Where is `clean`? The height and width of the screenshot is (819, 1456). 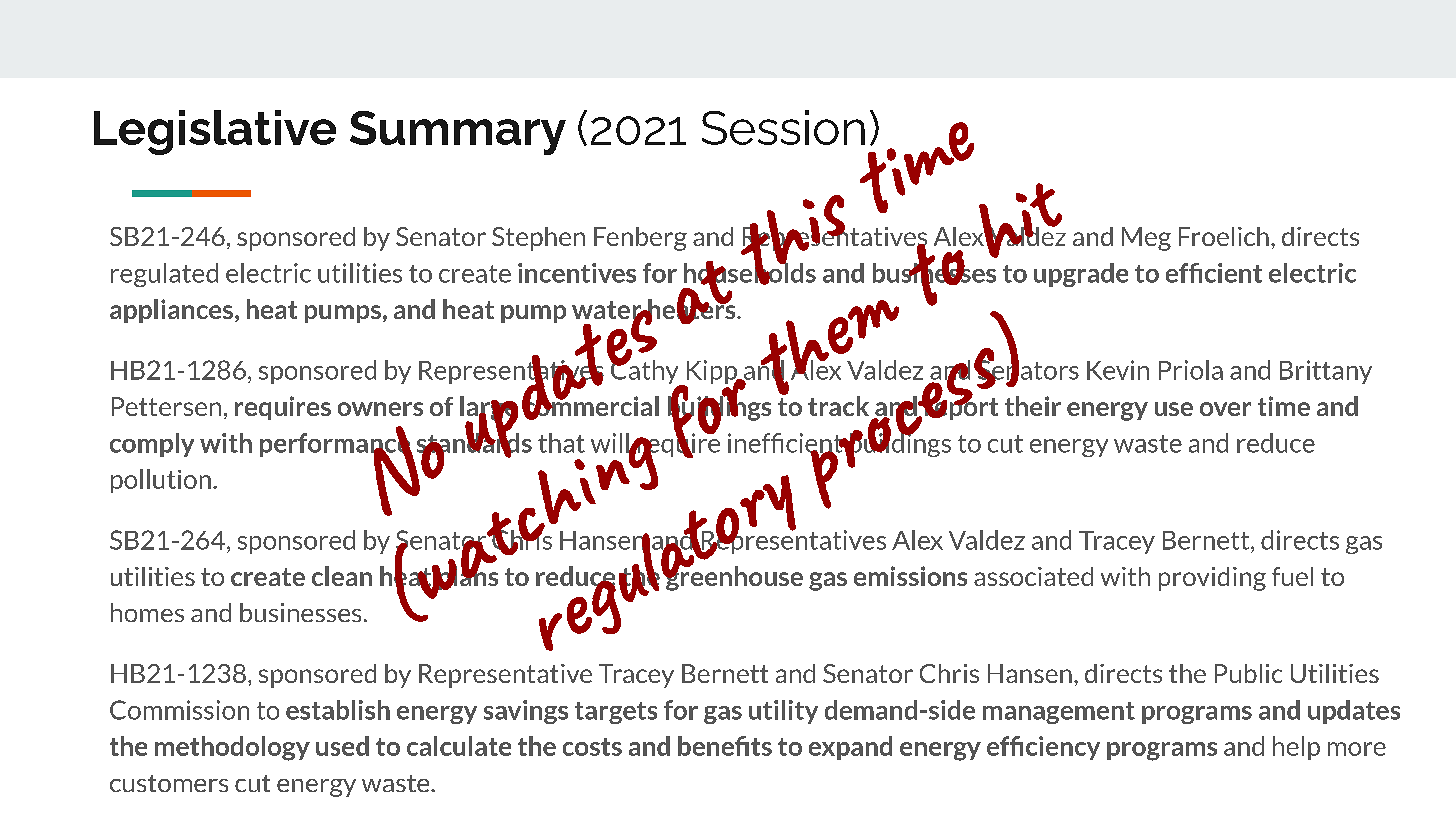 clean is located at coordinates (342, 576).
